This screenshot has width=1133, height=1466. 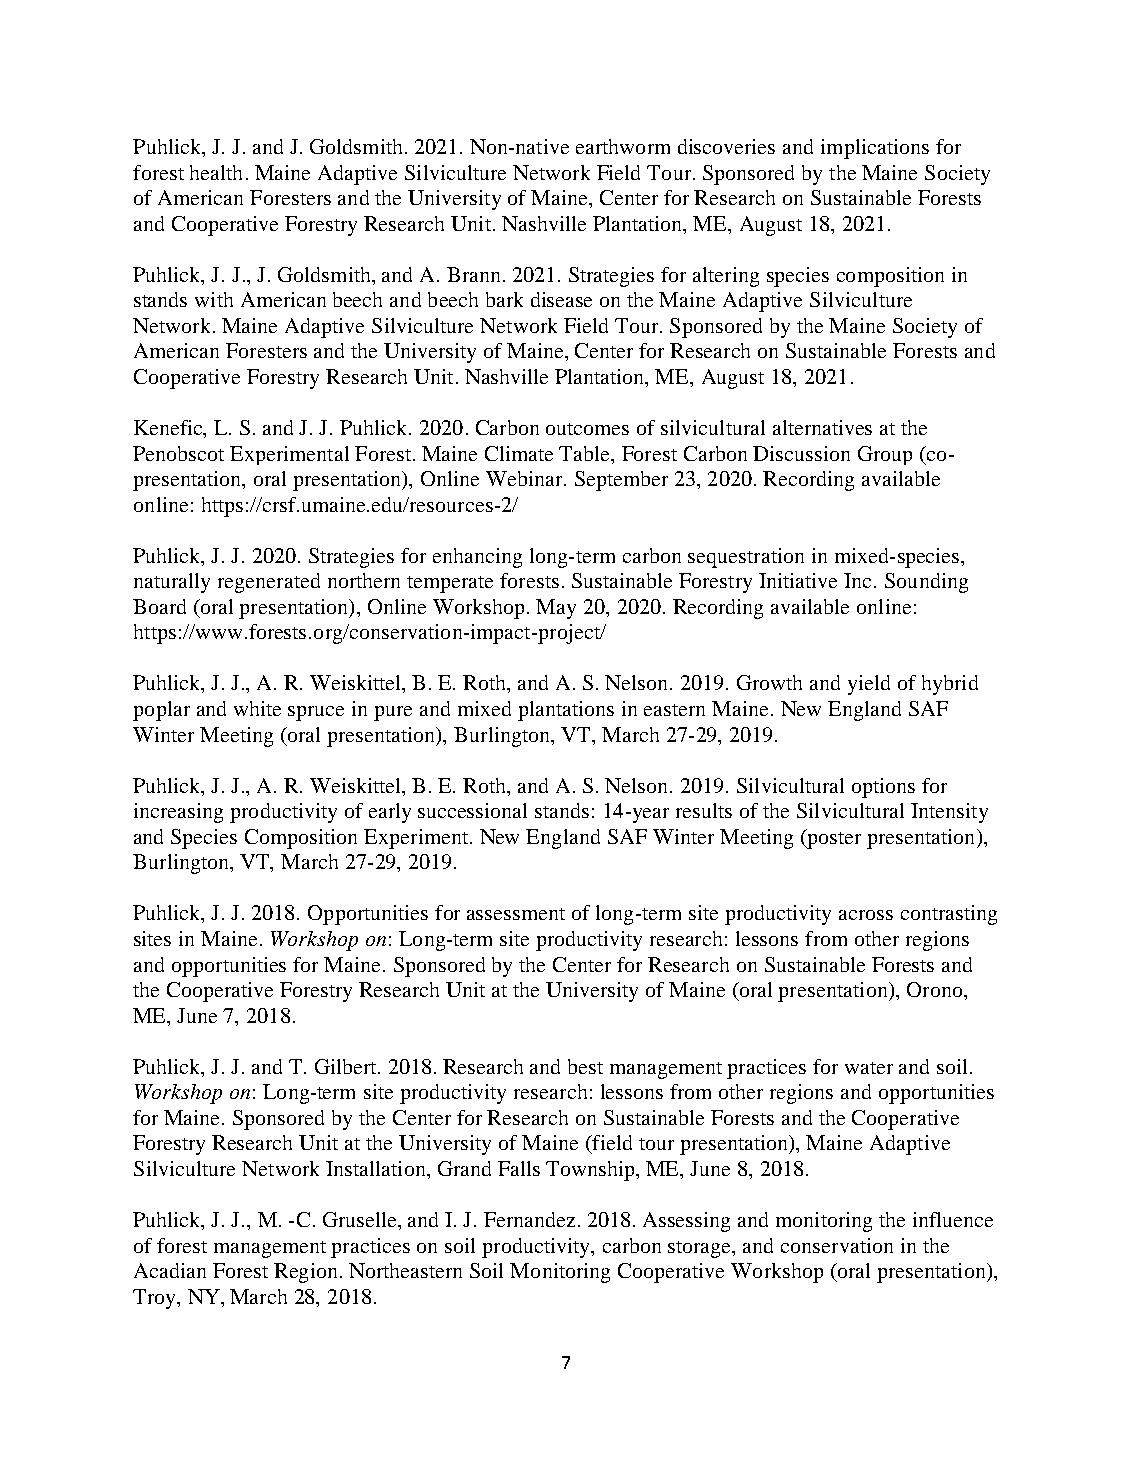 I want to click on Initiative, so click(x=798, y=580).
